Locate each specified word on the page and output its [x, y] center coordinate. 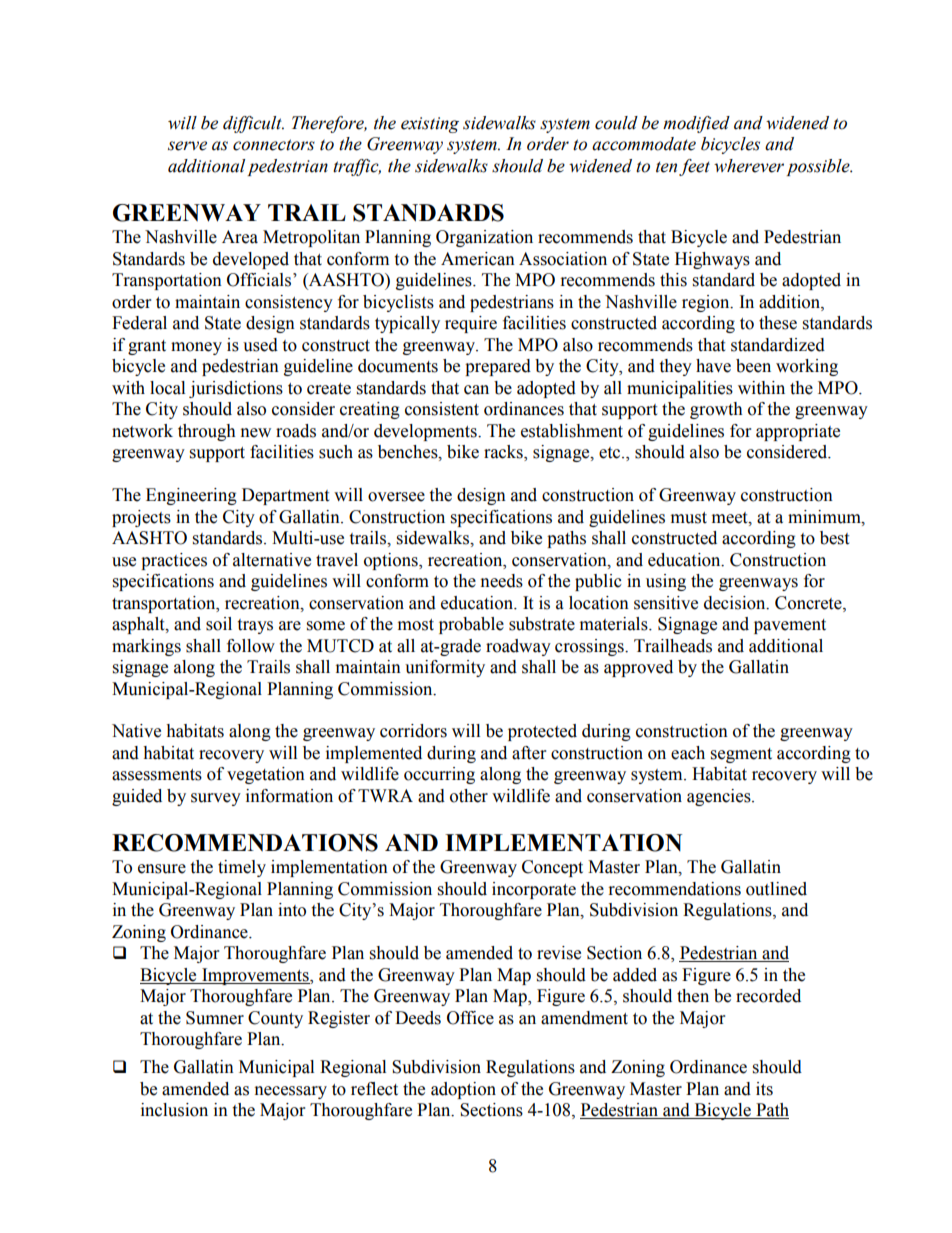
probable [471, 625]
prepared [498, 367]
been [753, 366]
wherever [749, 166]
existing [430, 125]
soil [219, 624]
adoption [463, 1090]
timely [242, 868]
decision [736, 603]
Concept [552, 868]
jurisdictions [236, 389]
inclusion [174, 1110]
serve [187, 146]
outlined [776, 889]
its [764, 1089]
